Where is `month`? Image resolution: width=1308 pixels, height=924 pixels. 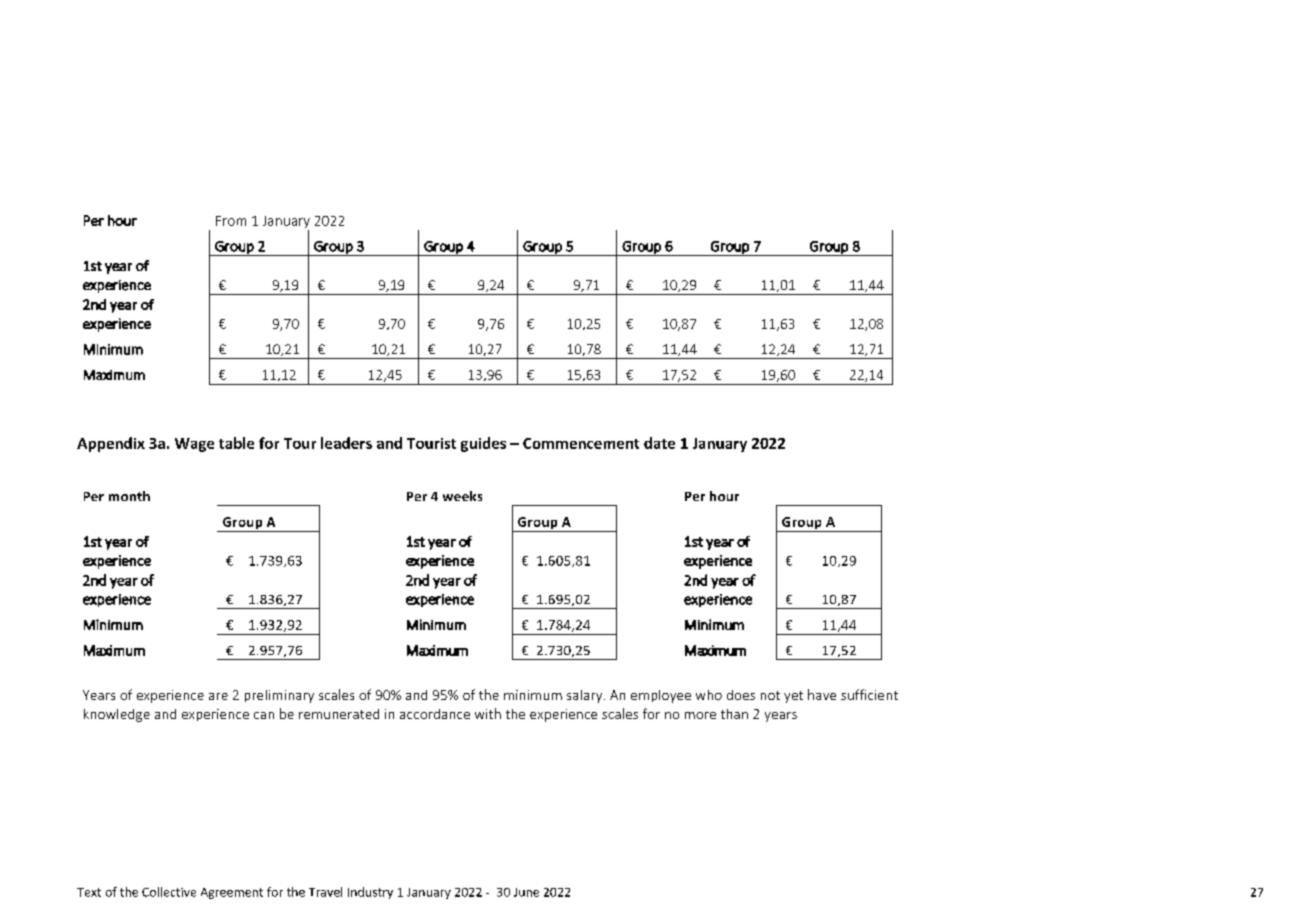
month is located at coordinates (129, 496).
